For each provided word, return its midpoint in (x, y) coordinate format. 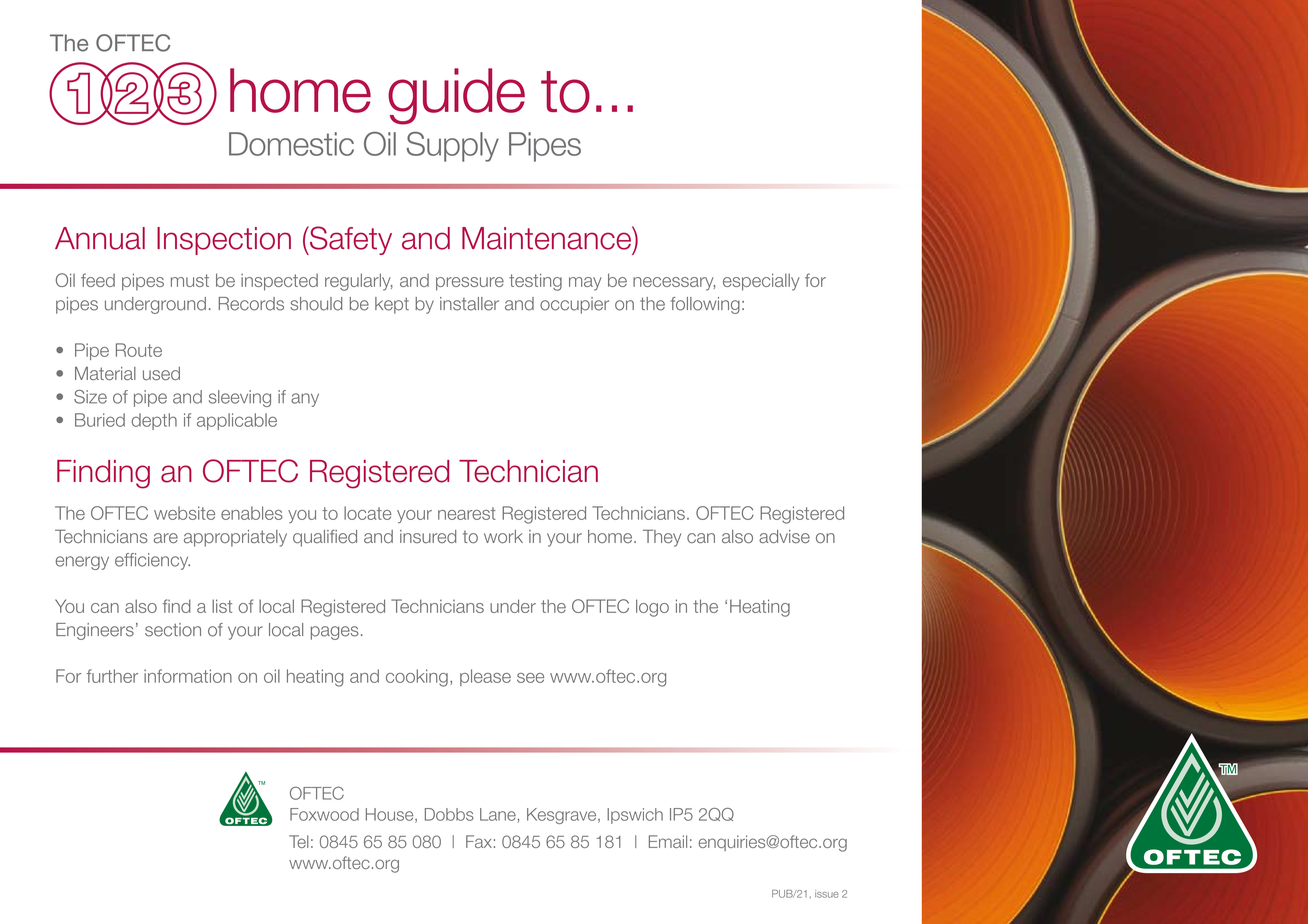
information (188, 676)
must (190, 280)
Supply (453, 147)
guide (456, 96)
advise (784, 536)
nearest (467, 513)
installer (469, 304)
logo (652, 608)
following (705, 305)
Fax (479, 841)
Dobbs (449, 814)
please (485, 677)
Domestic (291, 144)
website (184, 513)
